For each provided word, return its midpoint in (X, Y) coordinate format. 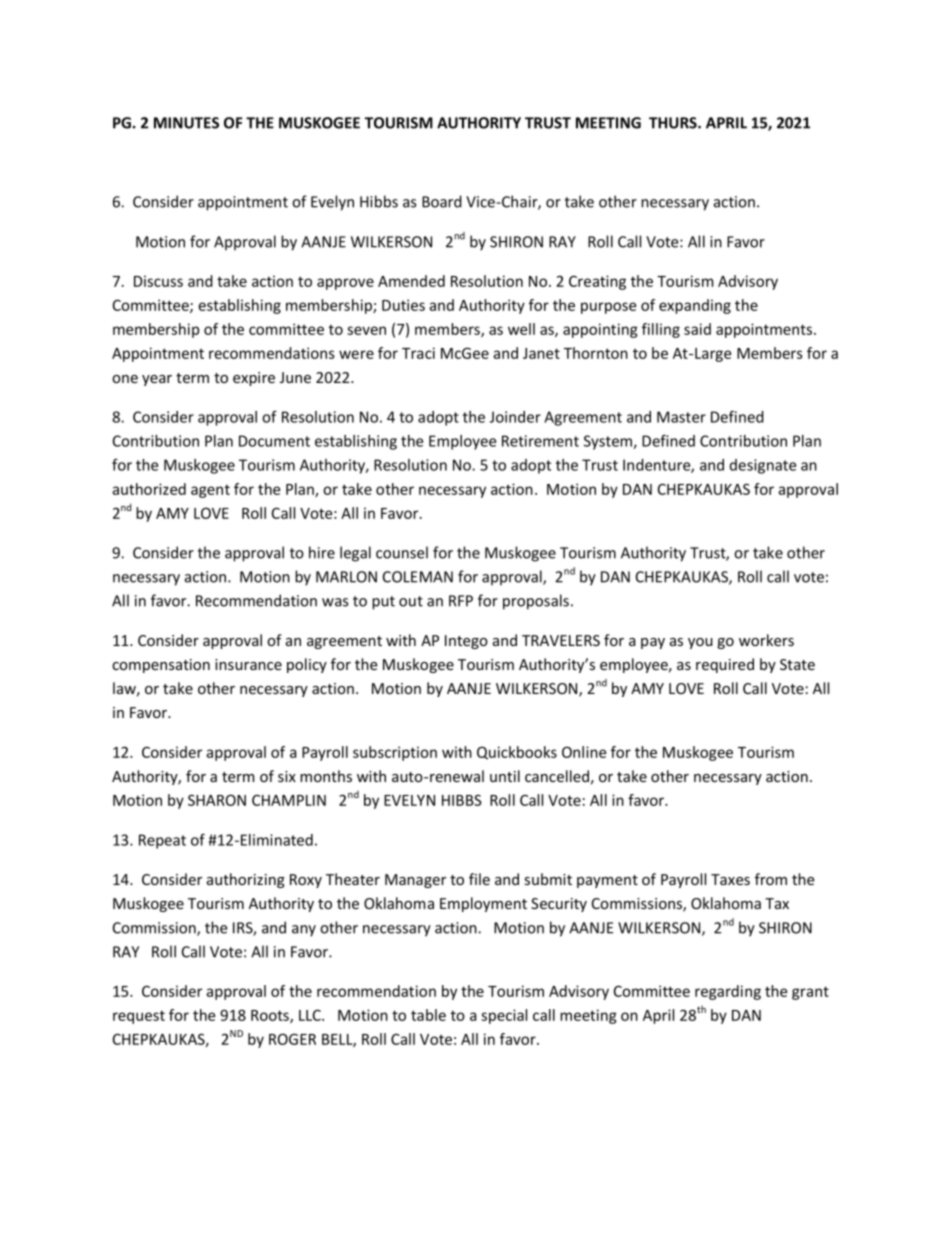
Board (442, 201)
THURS (674, 123)
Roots (271, 1016)
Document (274, 441)
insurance (248, 664)
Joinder (515, 417)
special (504, 1016)
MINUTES (186, 123)
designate (763, 466)
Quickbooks (517, 753)
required (725, 665)
